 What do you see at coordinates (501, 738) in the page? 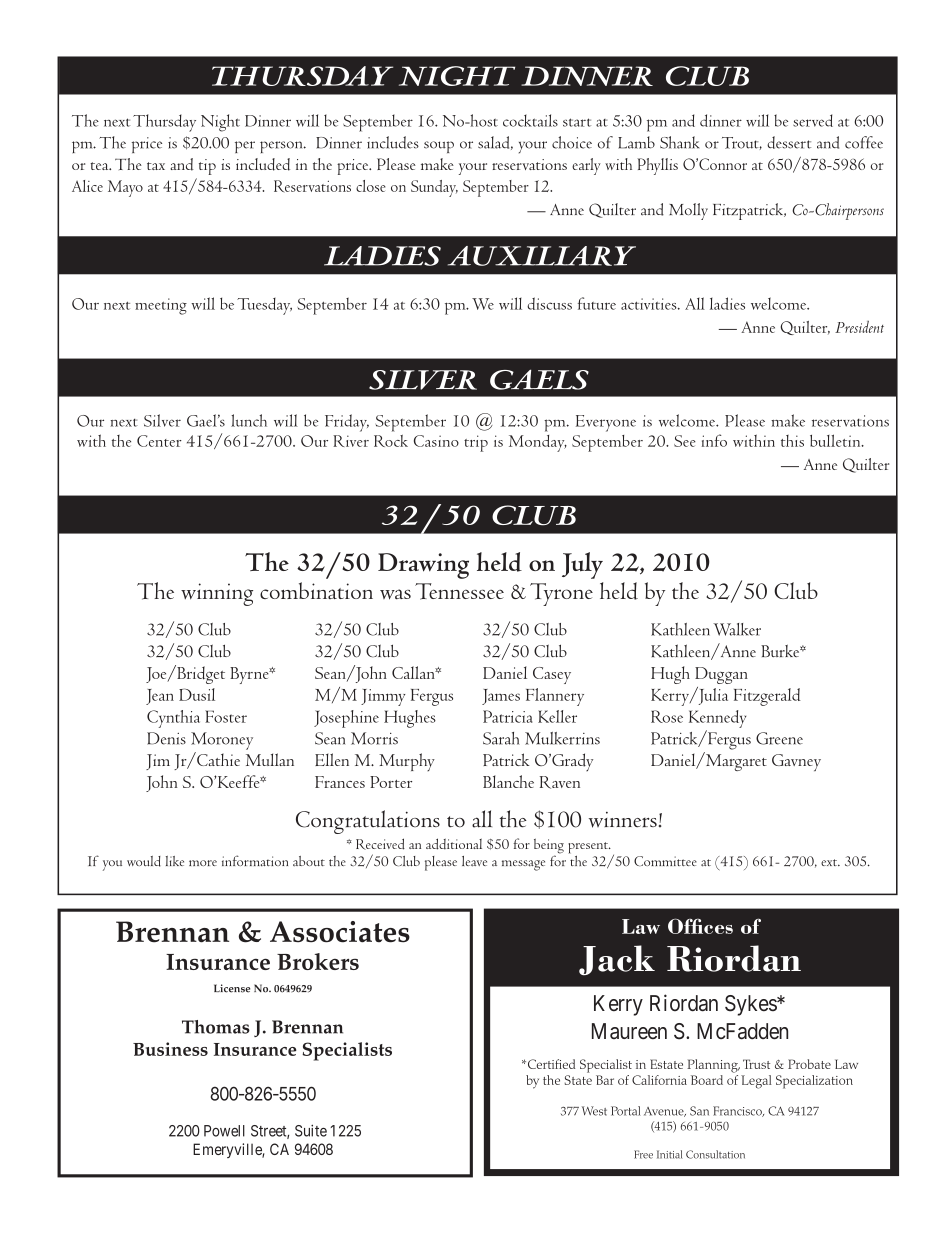
I see `Sarah` at bounding box center [501, 738].
